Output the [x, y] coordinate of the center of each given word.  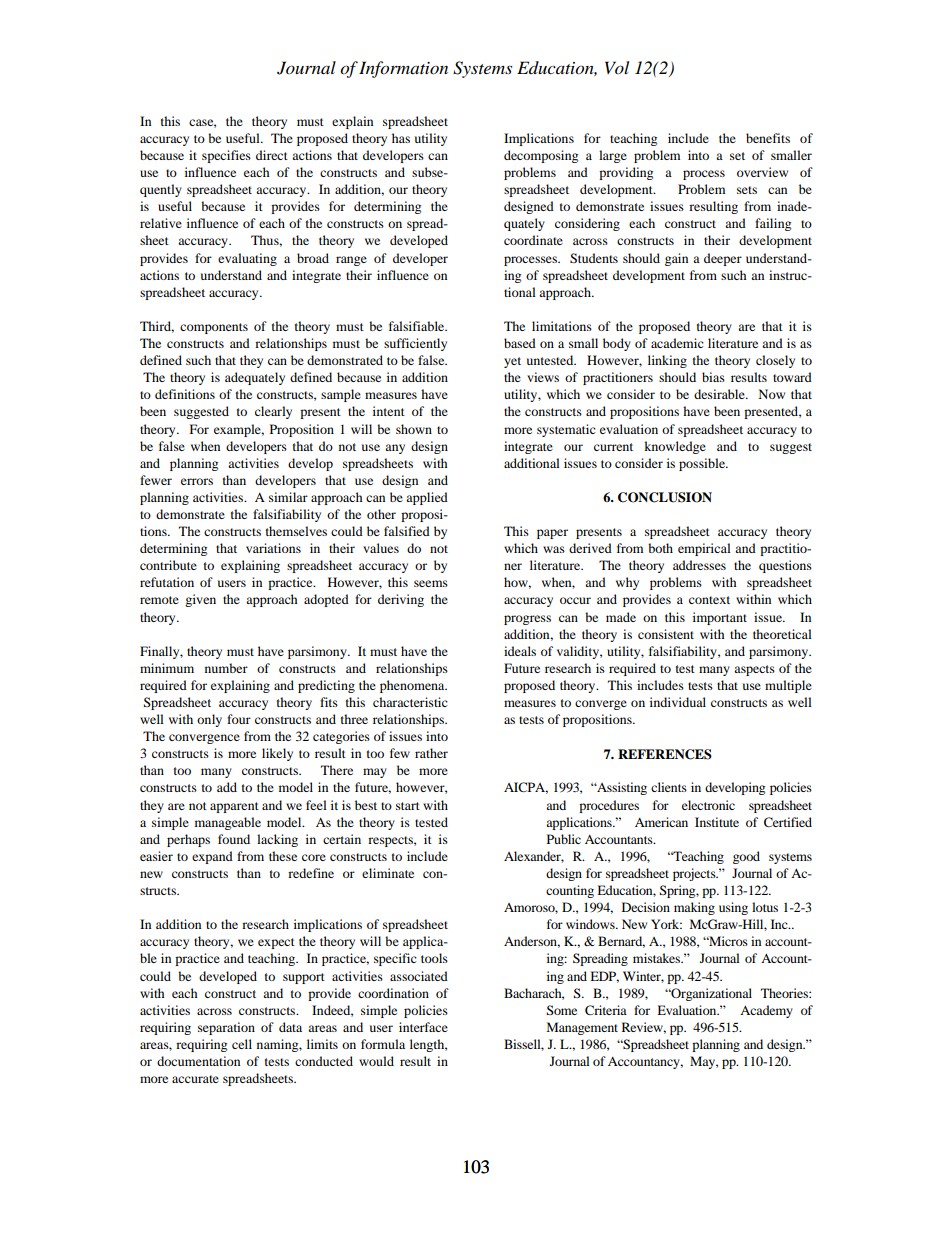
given [200, 600]
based [520, 343]
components [214, 328]
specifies [226, 156]
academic [677, 343]
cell [242, 1044]
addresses [699, 565]
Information [403, 69]
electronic [708, 805]
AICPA [526, 788]
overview [762, 172]
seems [431, 583]
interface [423, 1027]
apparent [234, 807]
